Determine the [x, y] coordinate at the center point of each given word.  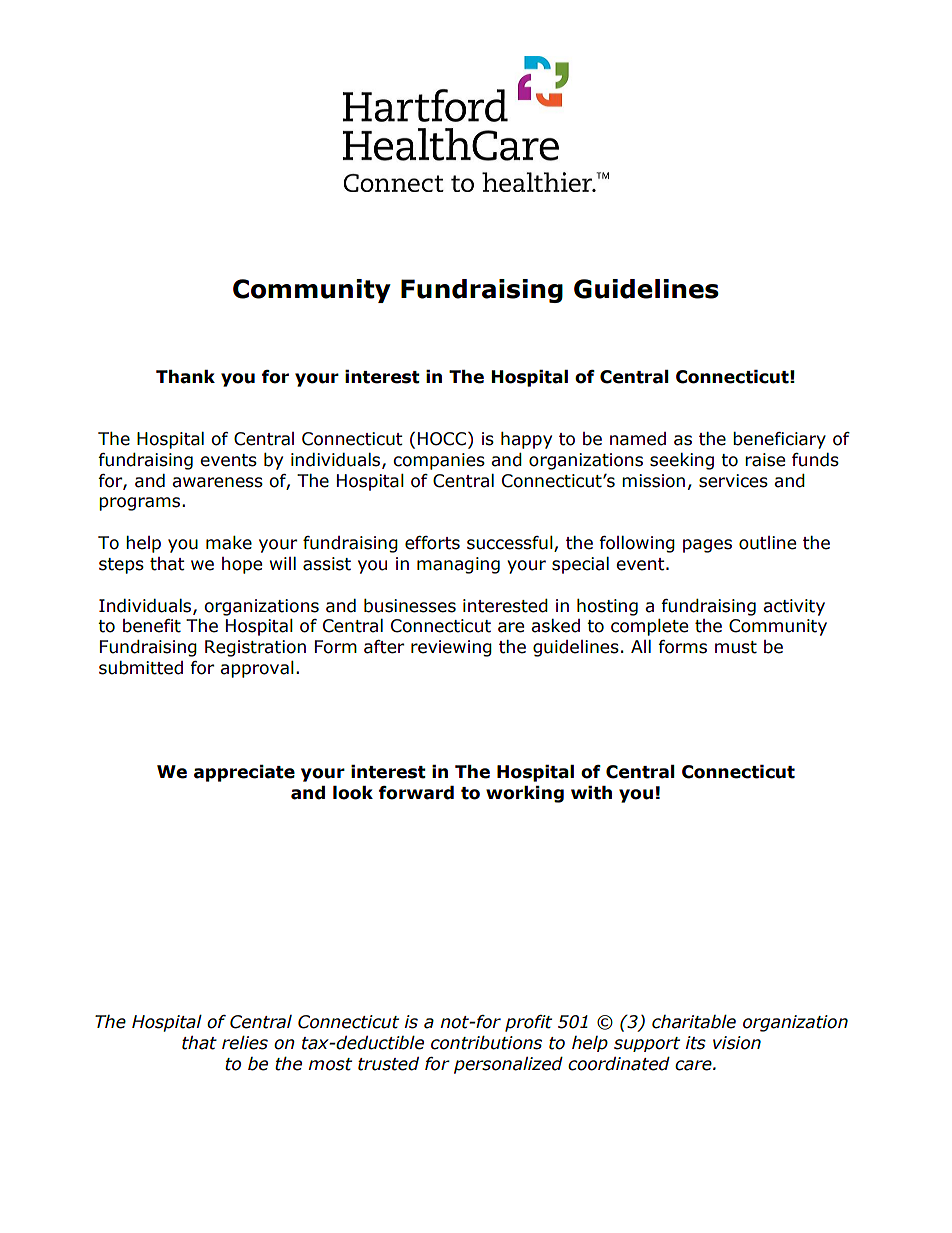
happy [526, 440]
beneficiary [779, 440]
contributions [486, 1043]
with [591, 793]
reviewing [451, 648]
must [736, 647]
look [353, 793]
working [525, 794]
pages [707, 546]
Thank [185, 377]
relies [245, 1043]
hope [242, 565]
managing [458, 565]
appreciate [244, 773]
